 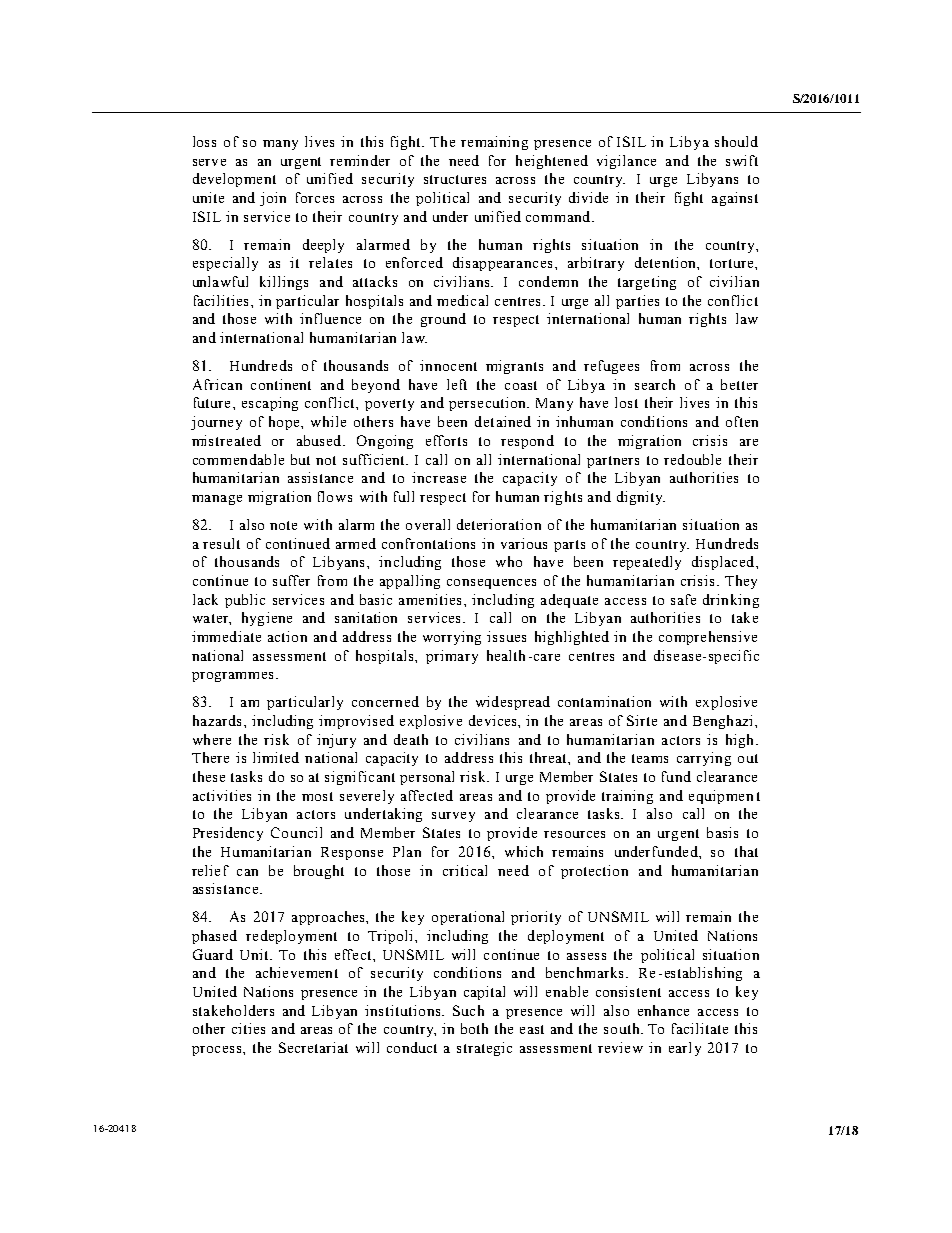 I want to click on cities, so click(x=248, y=1028).
